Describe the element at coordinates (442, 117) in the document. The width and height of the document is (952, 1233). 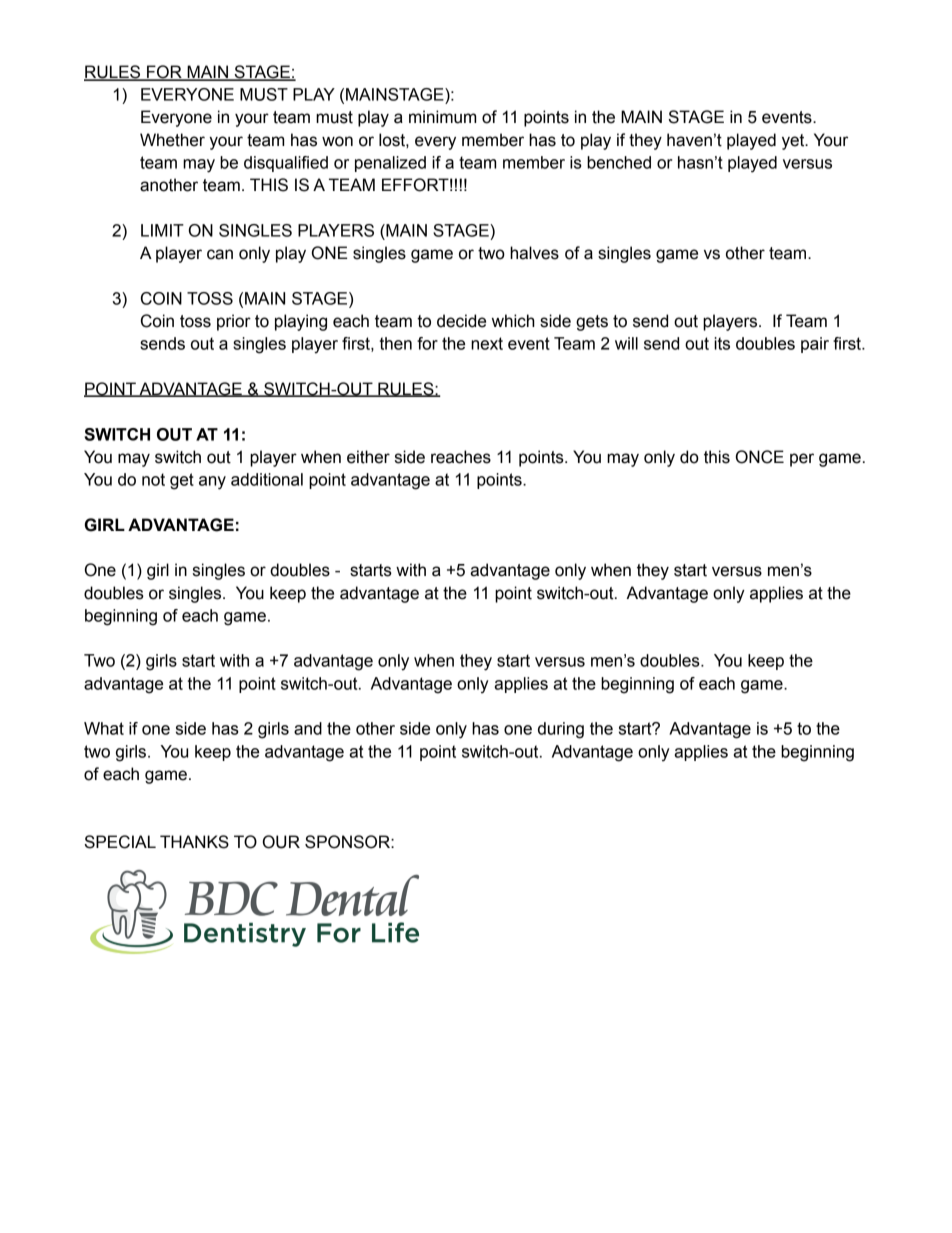
I see `minimum` at that location.
